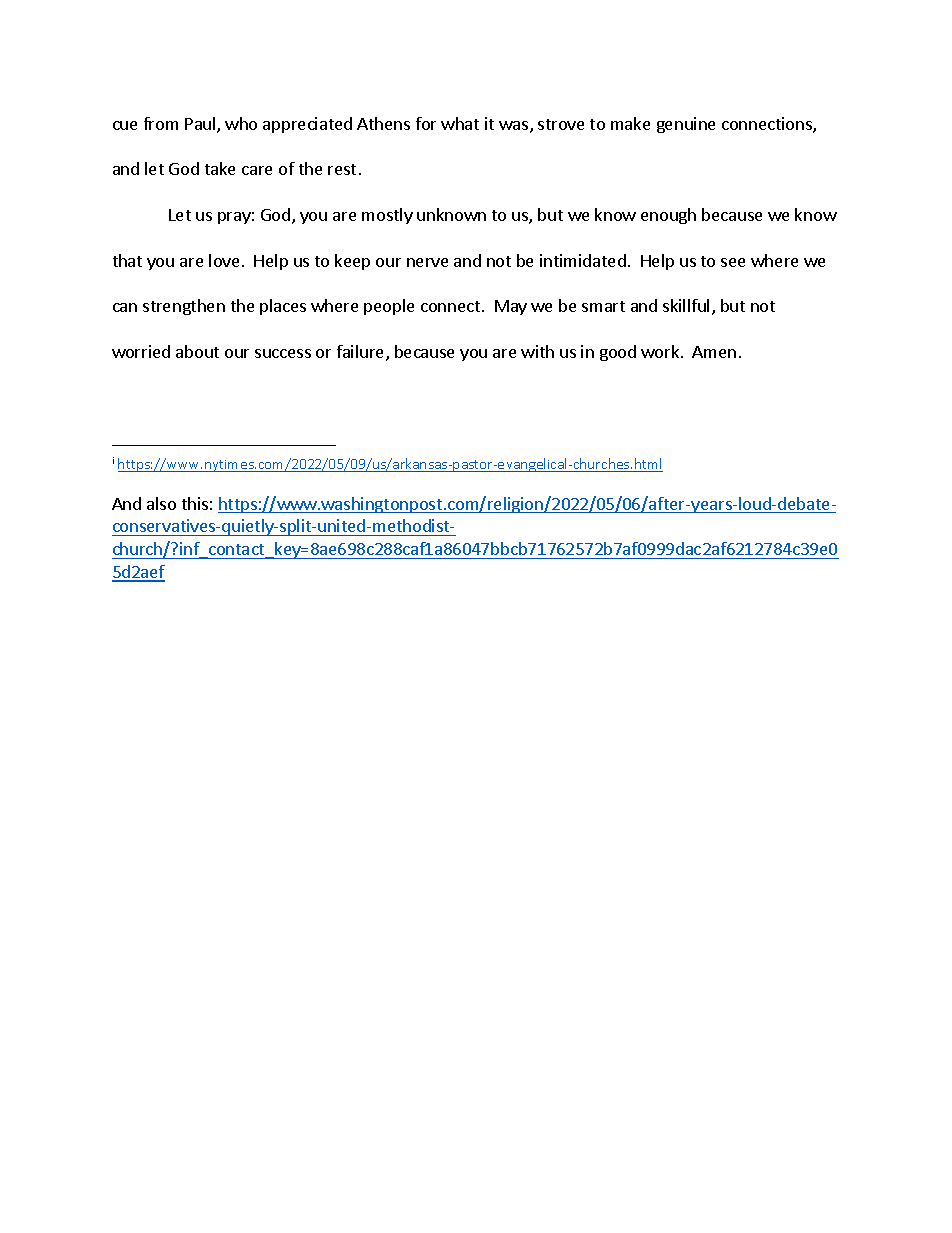 This screenshot has width=952, height=1233. Describe the element at coordinates (389, 307) in the screenshot. I see `people` at that location.
